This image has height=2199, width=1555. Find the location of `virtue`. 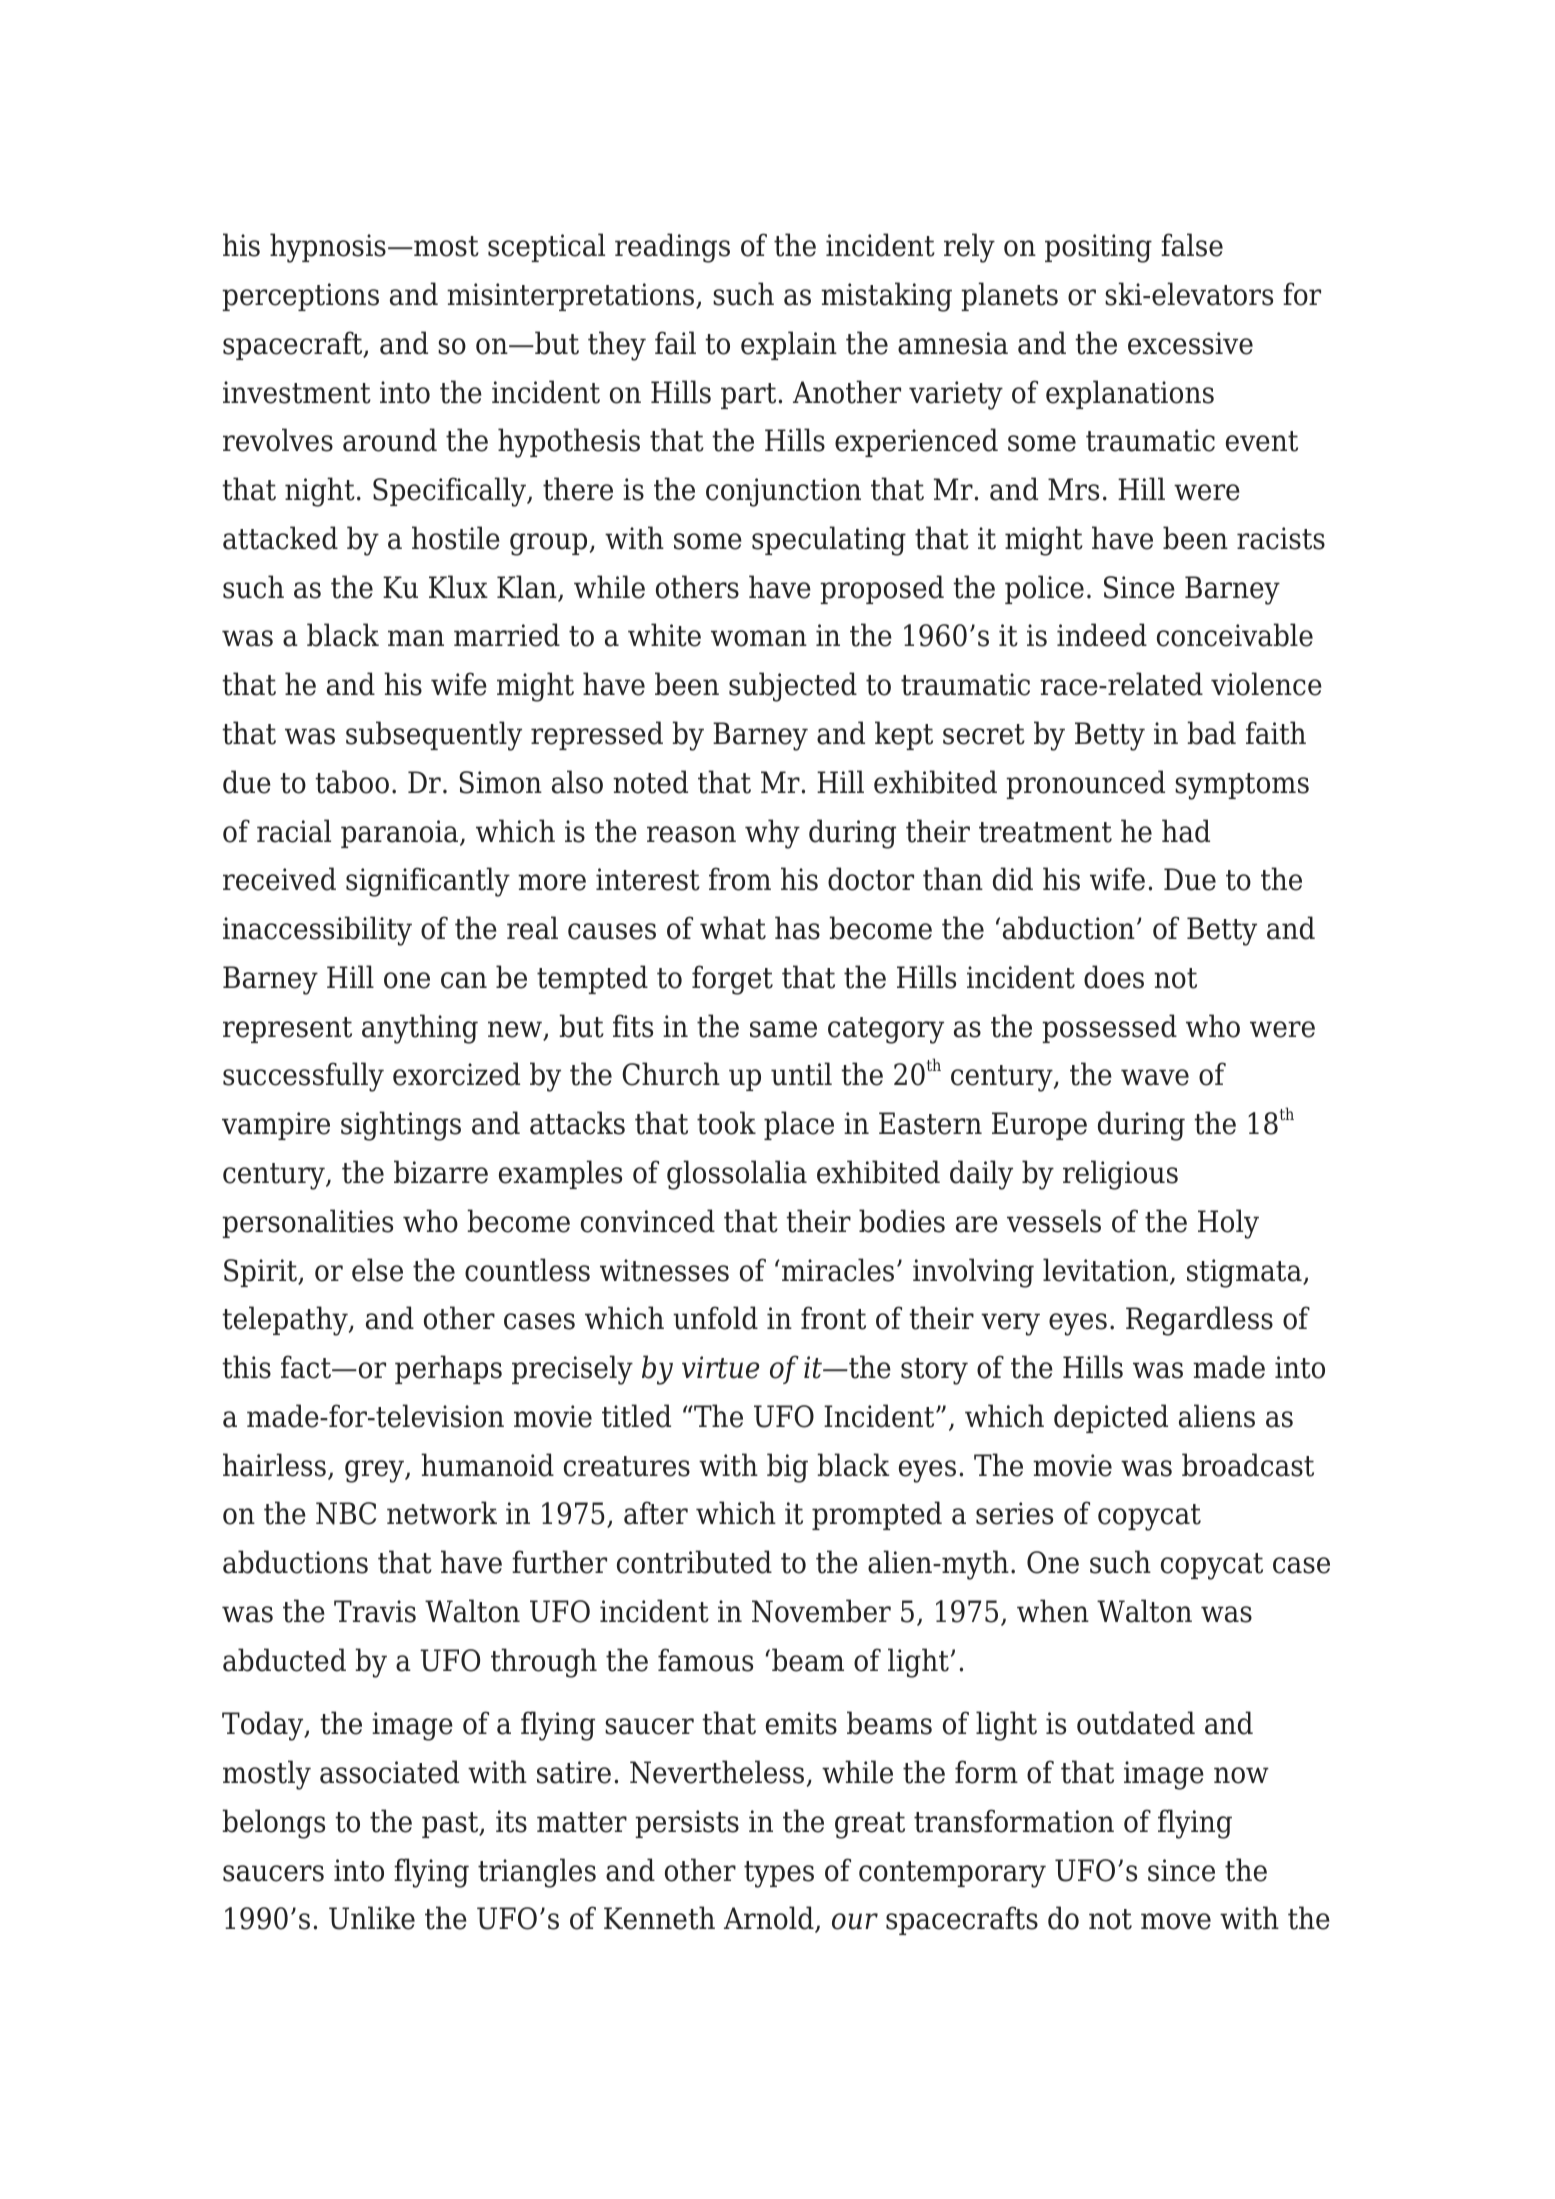

virtue is located at coordinates (720, 1367).
